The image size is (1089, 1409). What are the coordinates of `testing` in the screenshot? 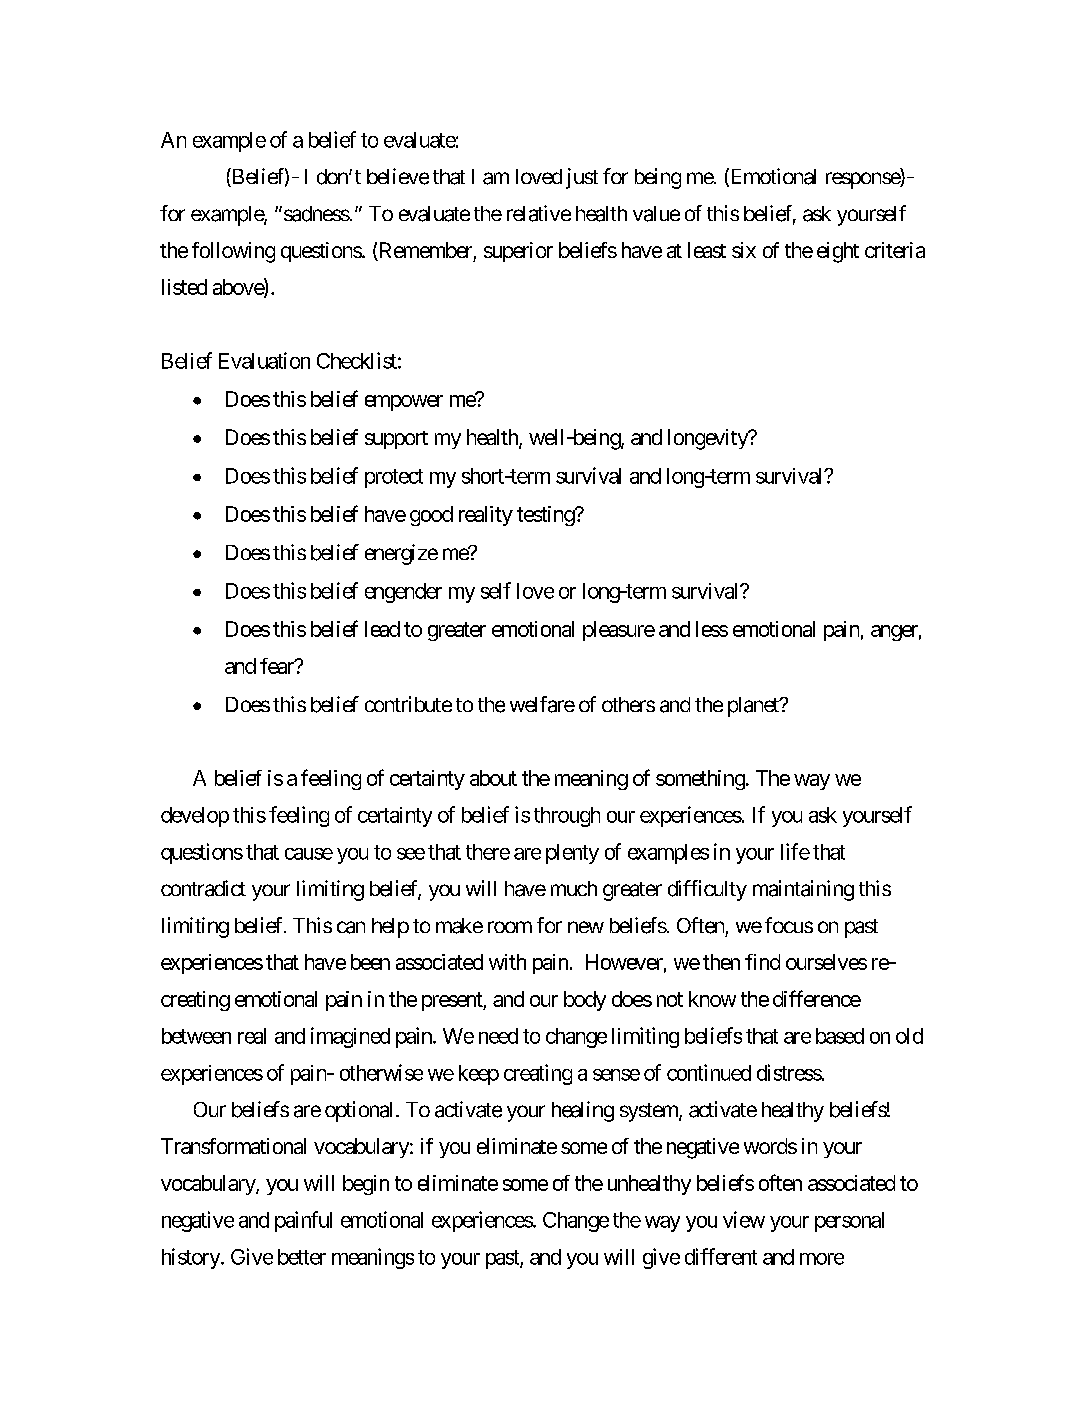 It's located at (546, 516).
